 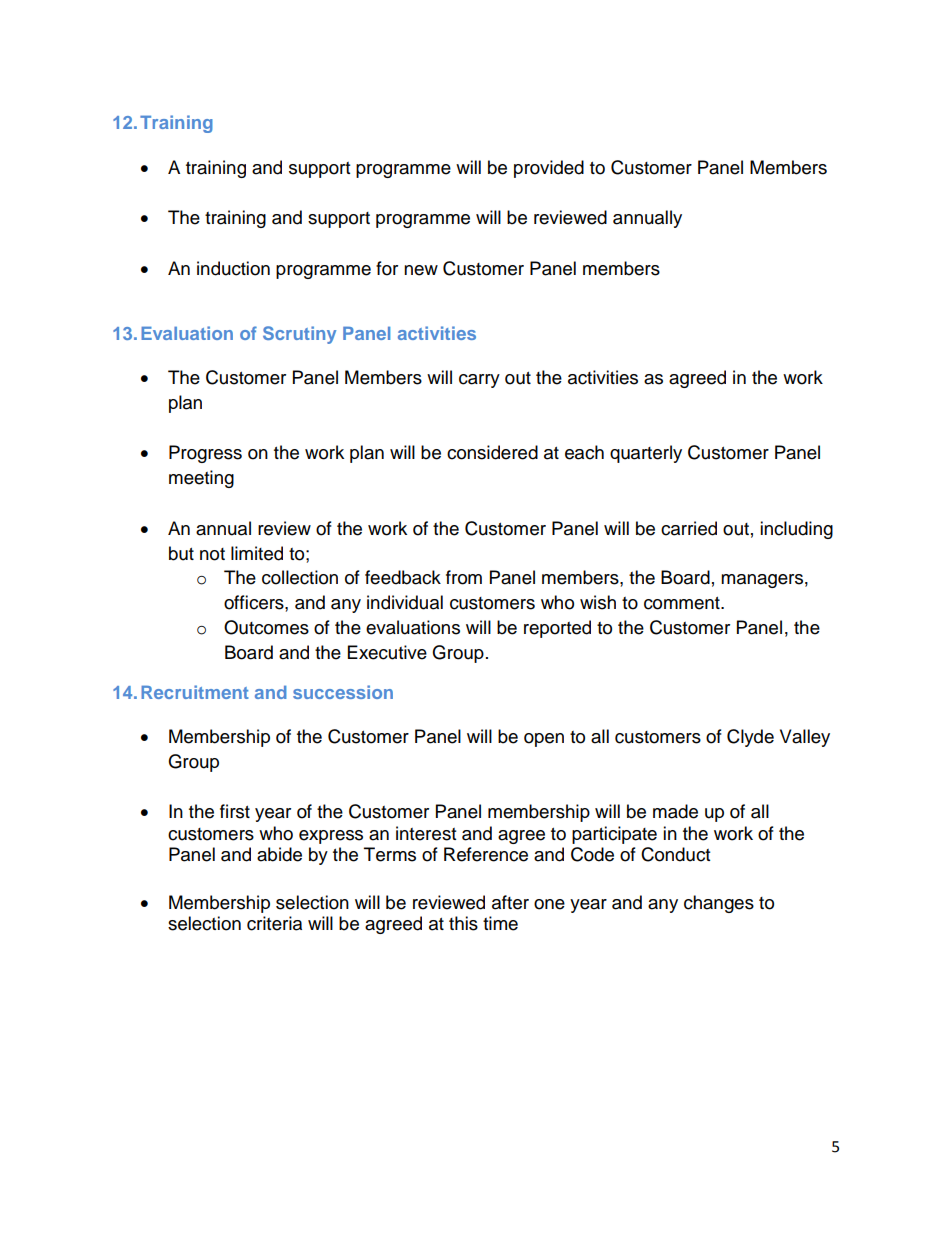 I want to click on induction, so click(x=233, y=268).
